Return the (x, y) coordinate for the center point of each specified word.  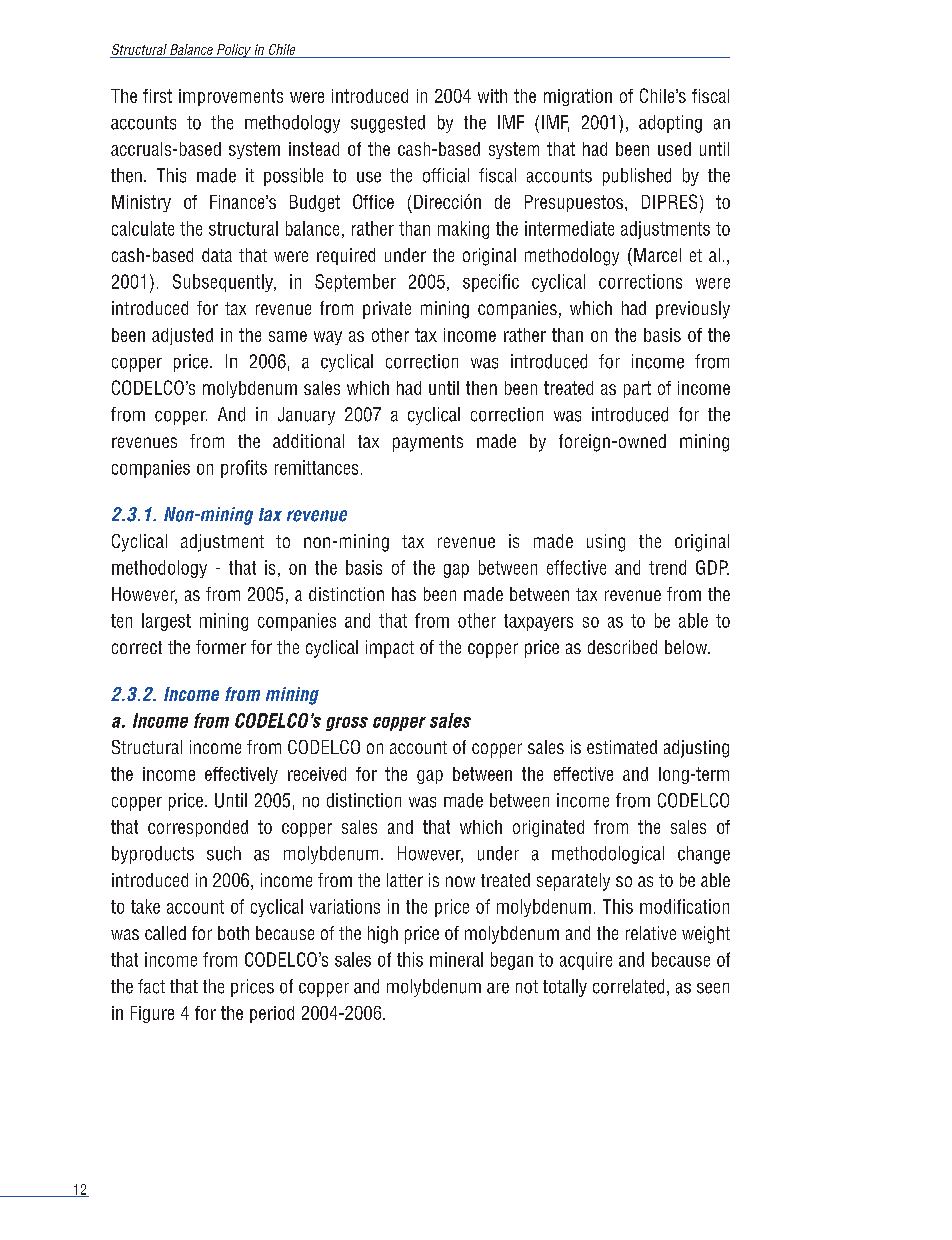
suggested (388, 124)
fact (151, 986)
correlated (628, 986)
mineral (456, 959)
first (157, 96)
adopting (670, 124)
